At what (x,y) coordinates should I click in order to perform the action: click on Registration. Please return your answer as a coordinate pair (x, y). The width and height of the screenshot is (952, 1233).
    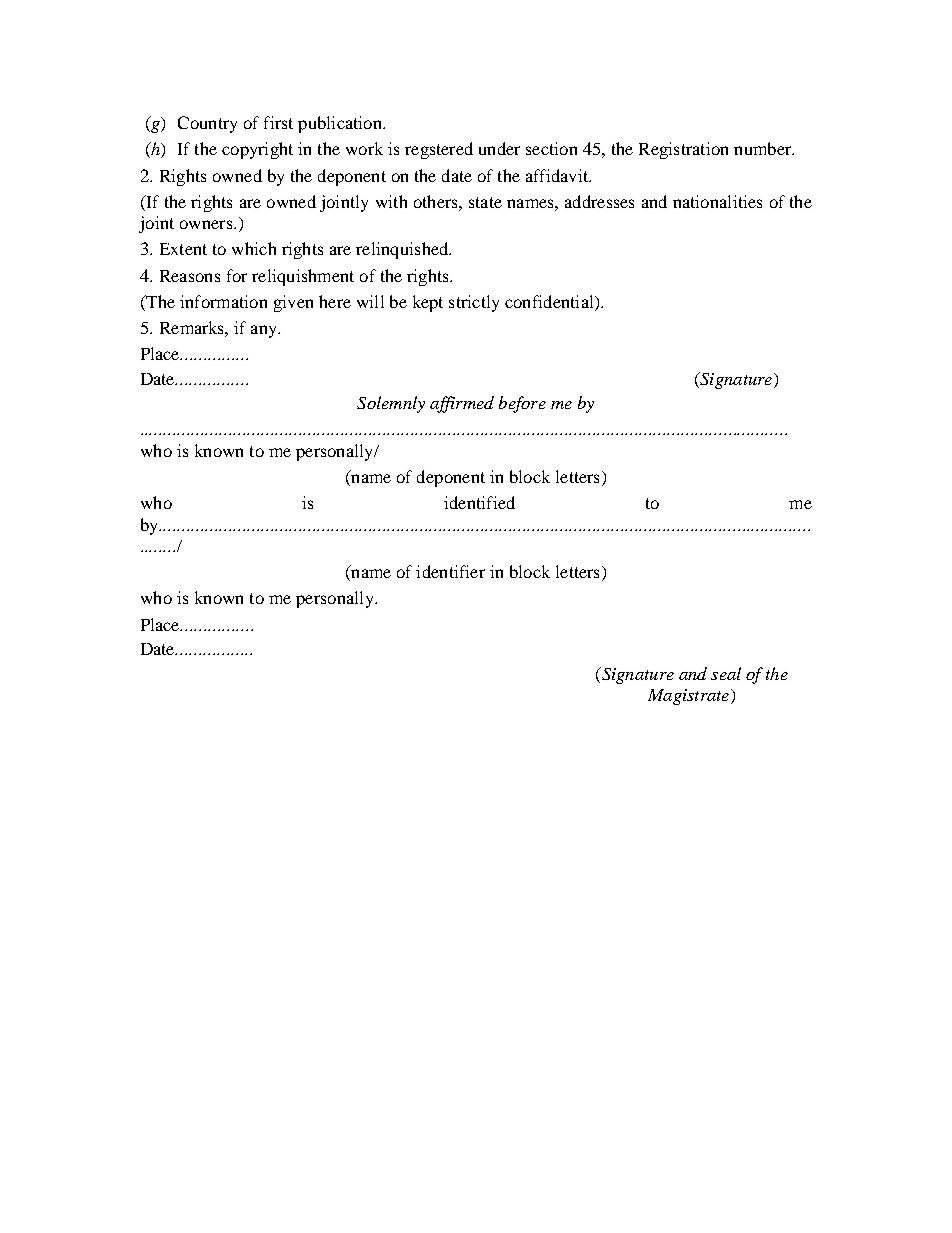
    Looking at the image, I should click on (683, 150).
